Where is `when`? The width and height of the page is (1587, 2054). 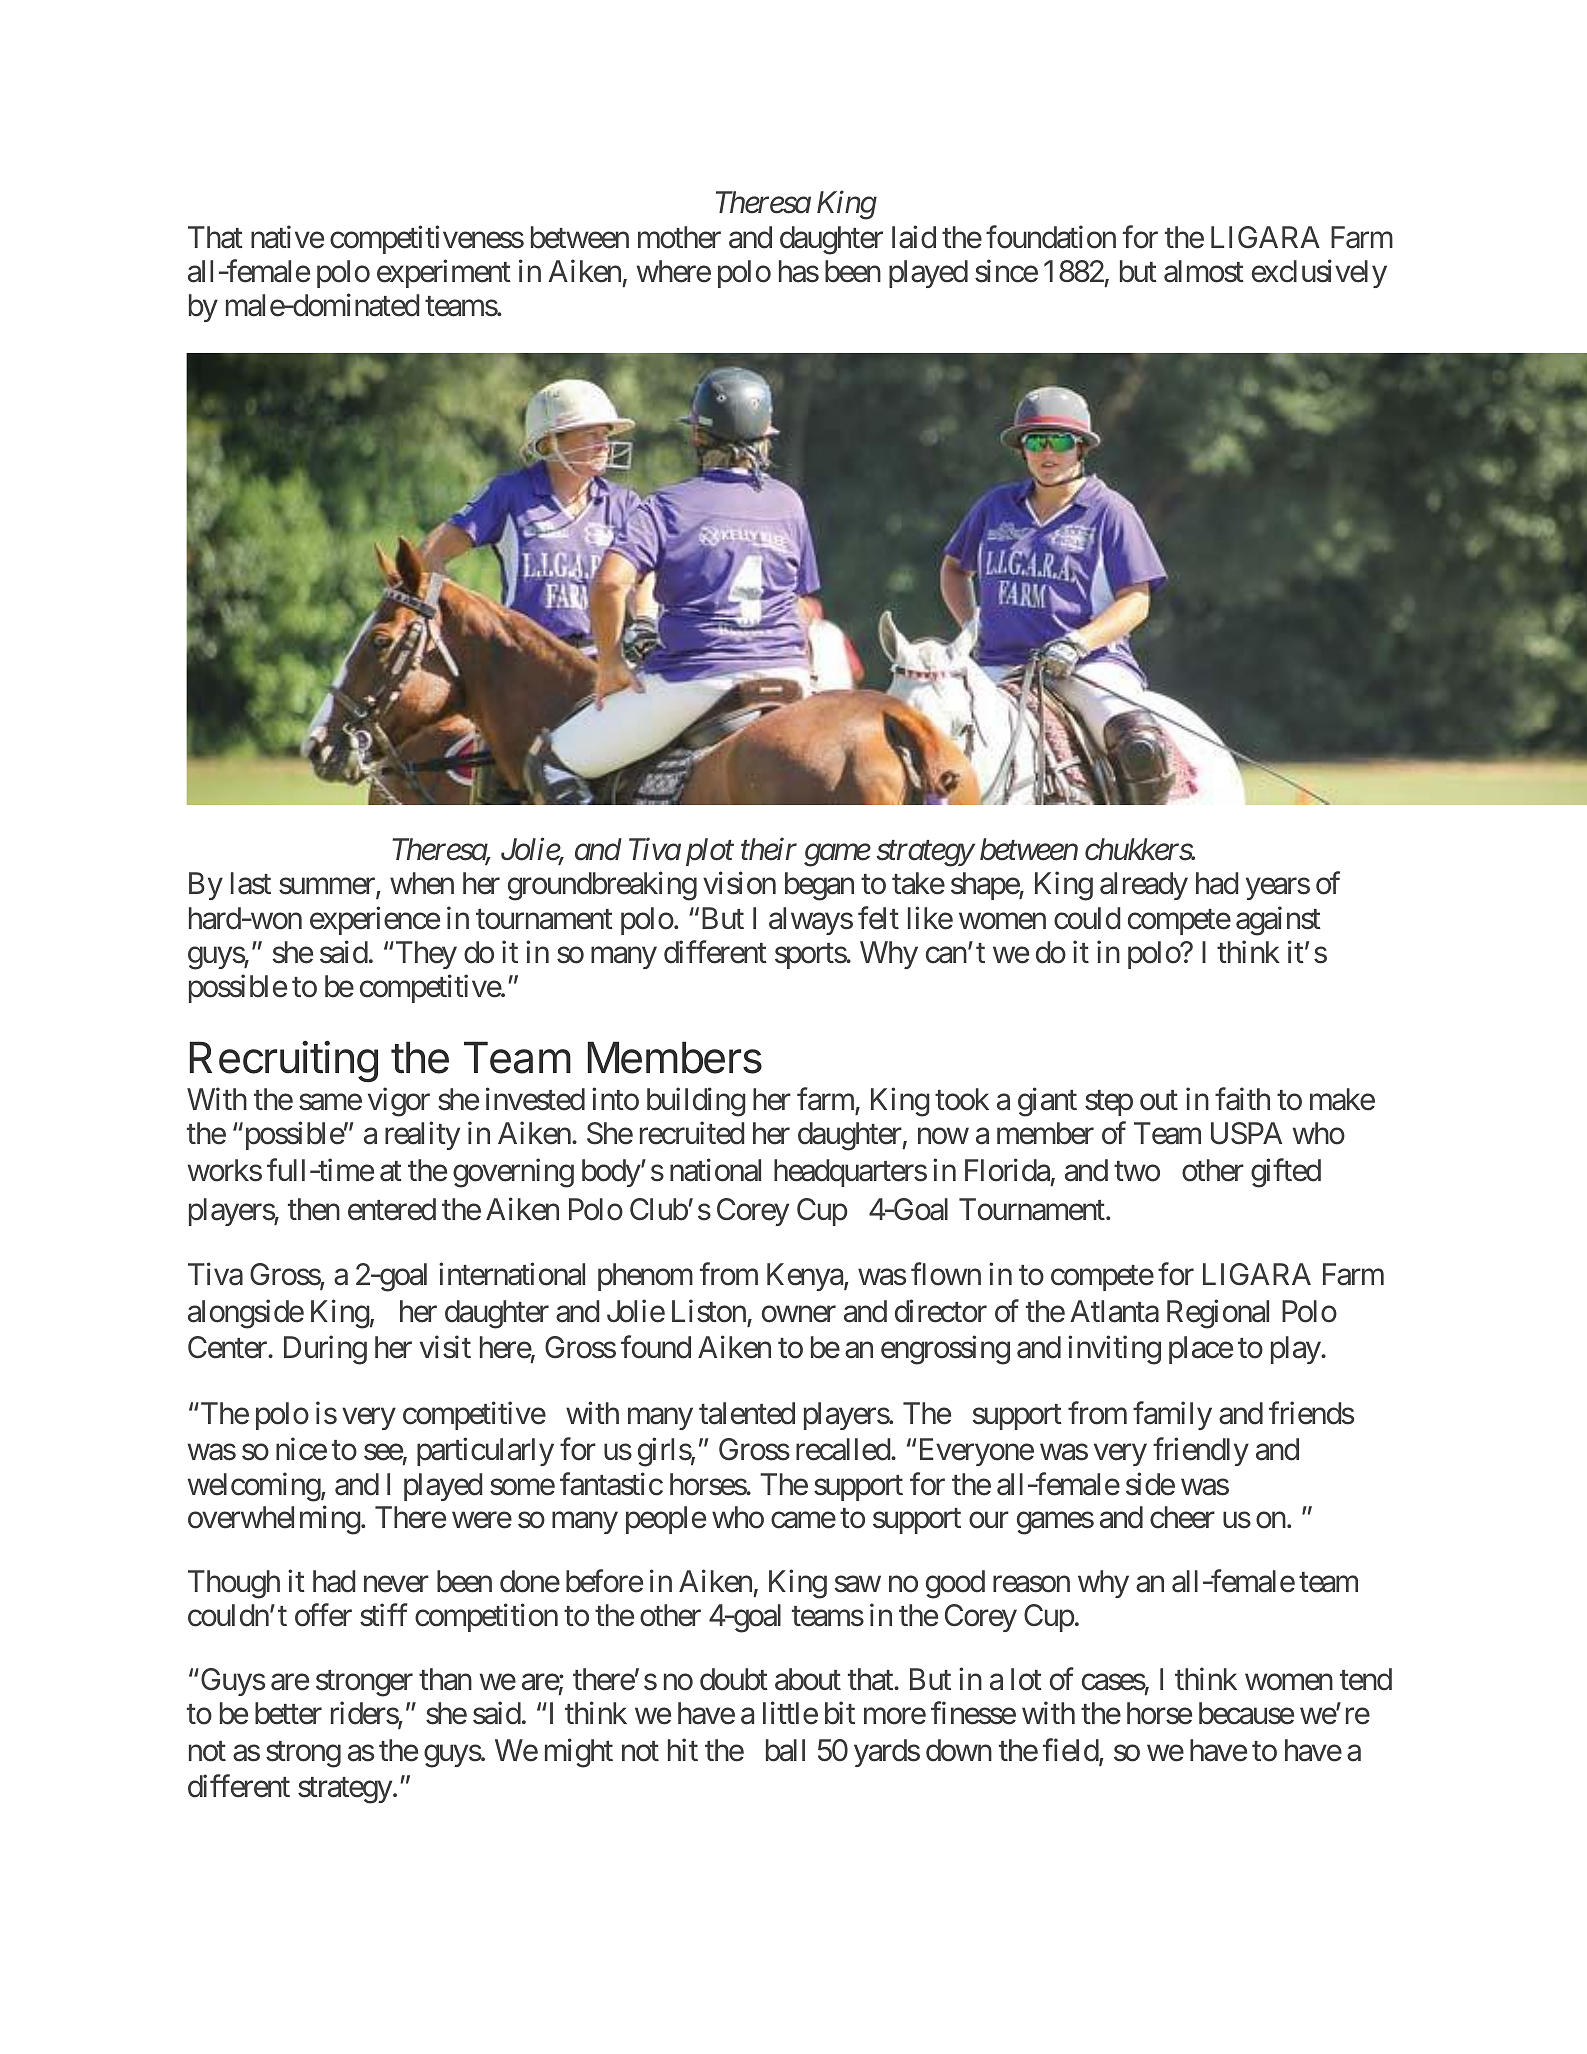
when is located at coordinates (422, 883).
